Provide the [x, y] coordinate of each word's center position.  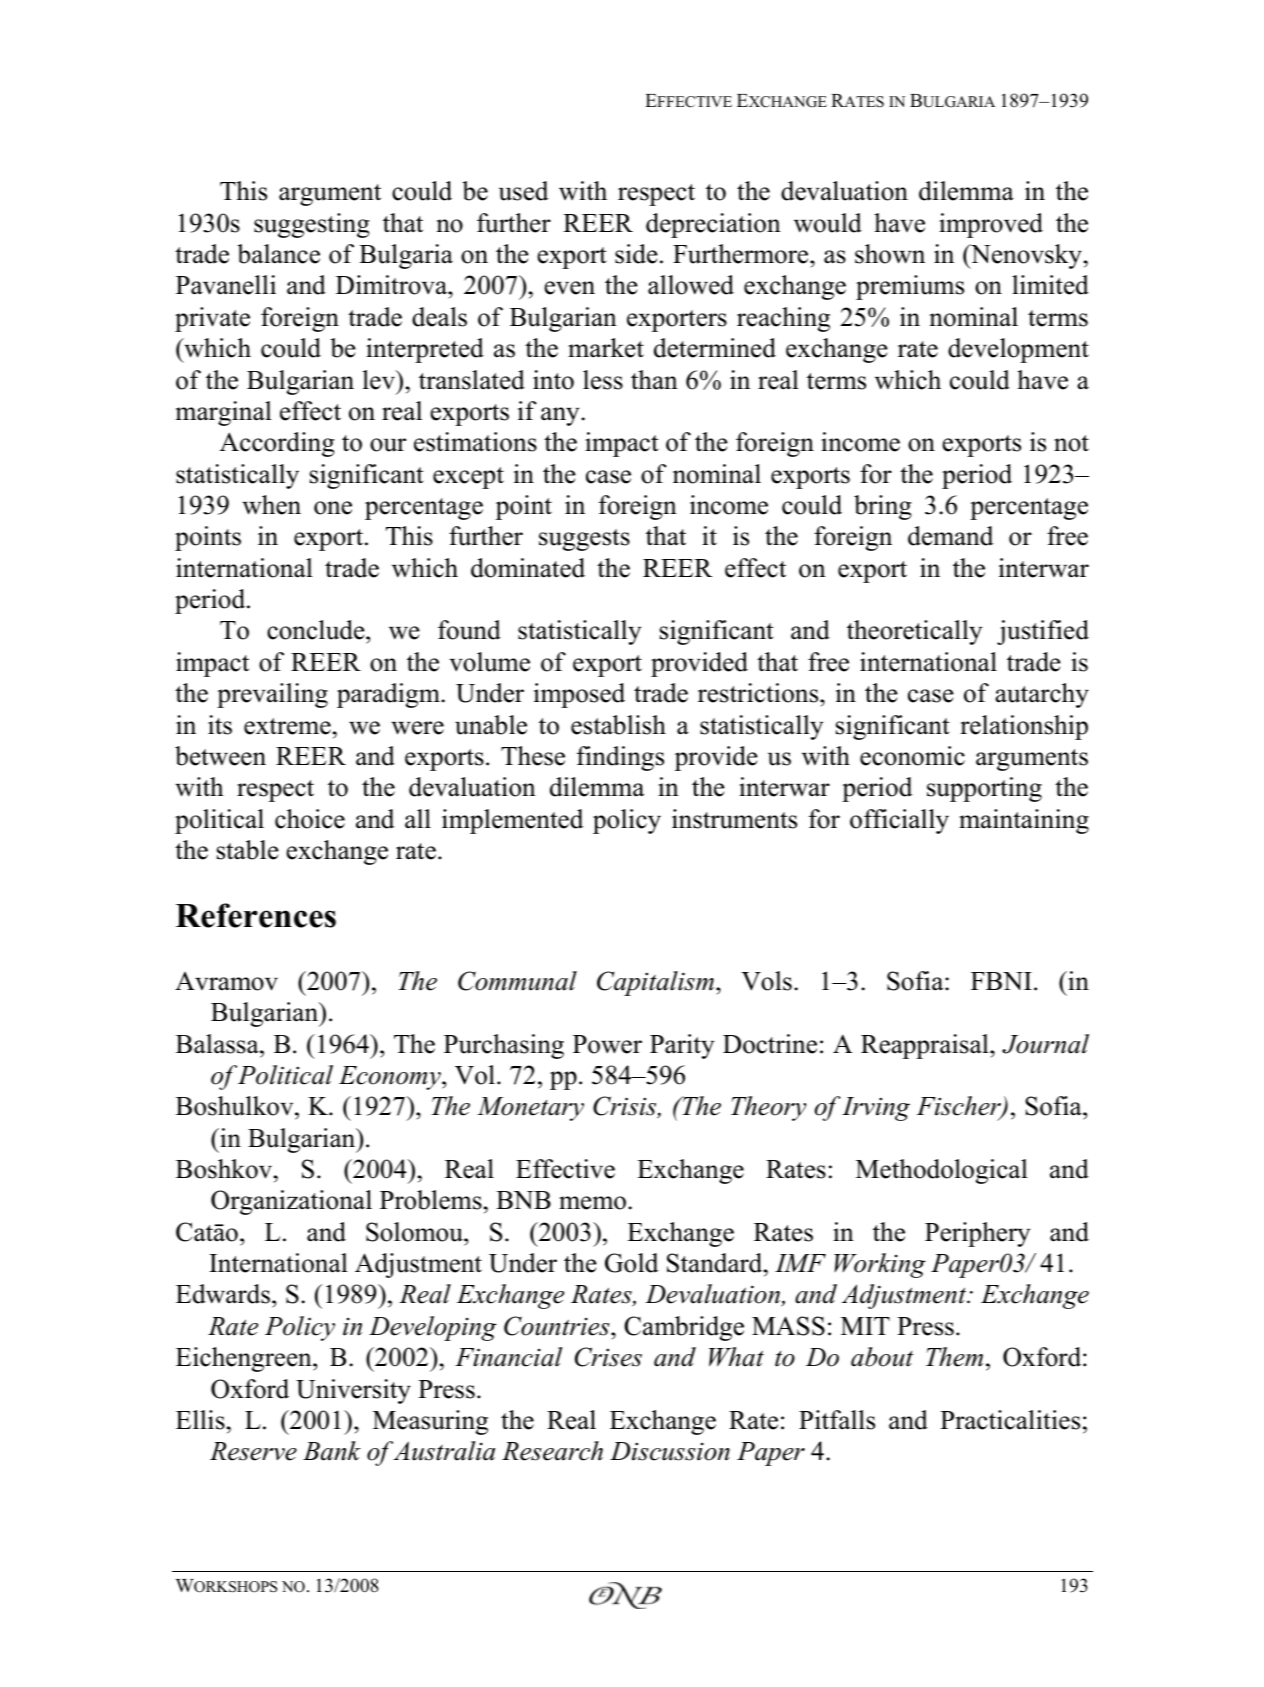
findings [620, 758]
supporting [984, 789]
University [353, 1391]
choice [310, 819]
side [636, 254]
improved [991, 225]
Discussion [670, 1451]
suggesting [312, 225]
